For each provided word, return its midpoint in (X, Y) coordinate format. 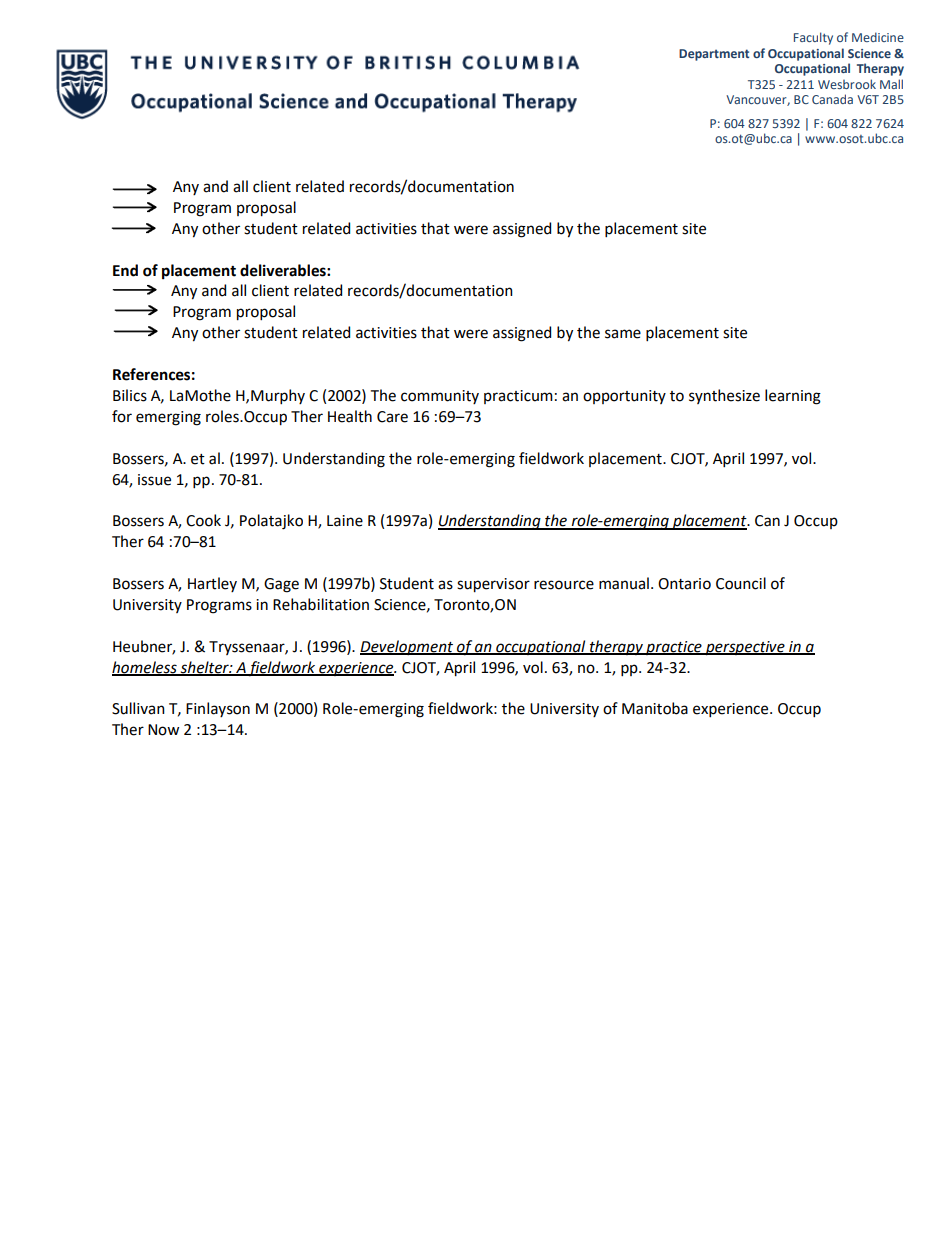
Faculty (813, 38)
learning (793, 397)
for (122, 416)
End (125, 270)
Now (163, 730)
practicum (518, 397)
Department (714, 55)
